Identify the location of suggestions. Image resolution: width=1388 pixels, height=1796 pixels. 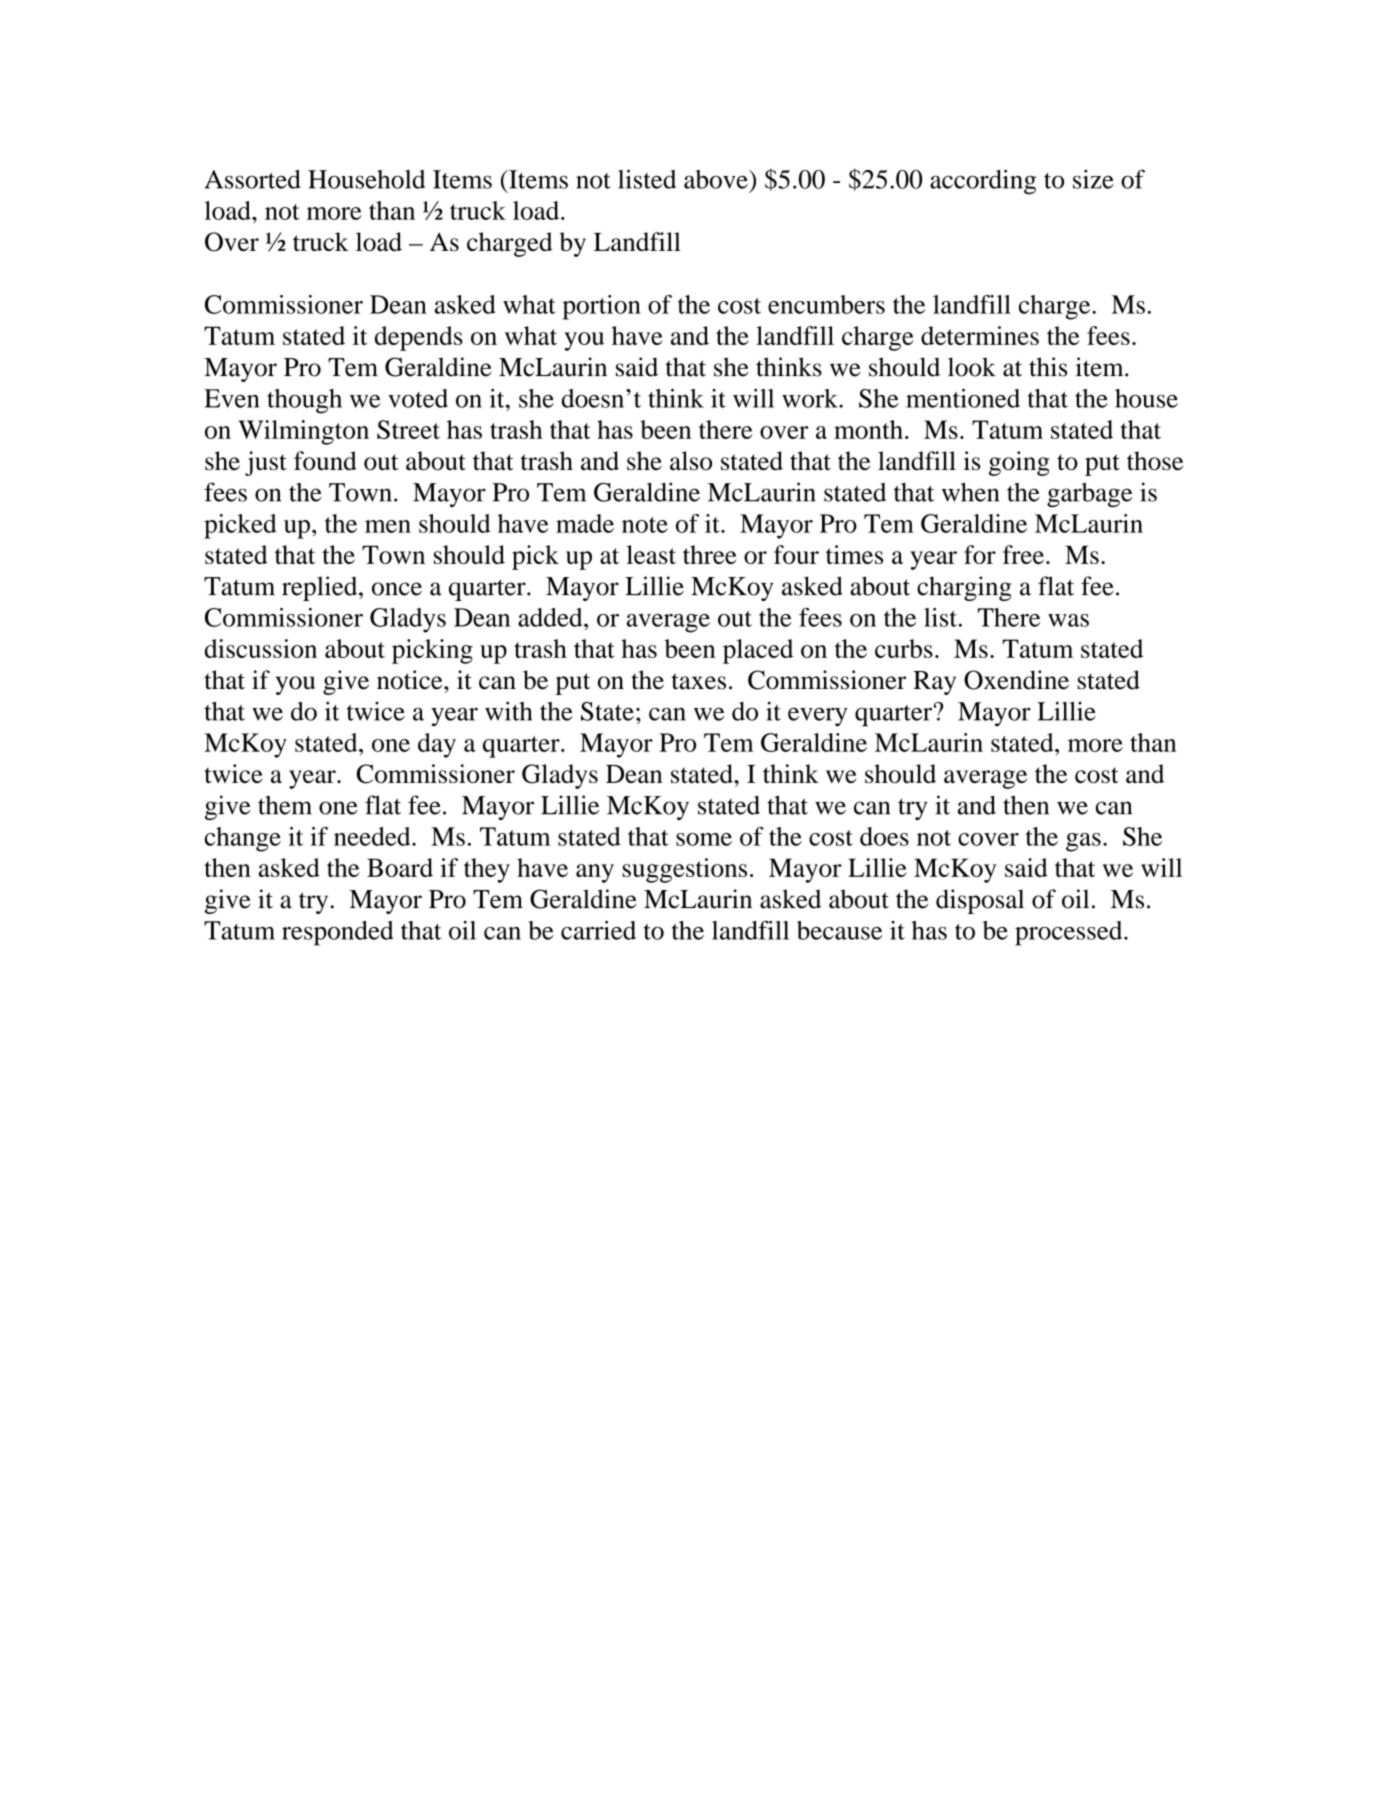
(684, 870).
